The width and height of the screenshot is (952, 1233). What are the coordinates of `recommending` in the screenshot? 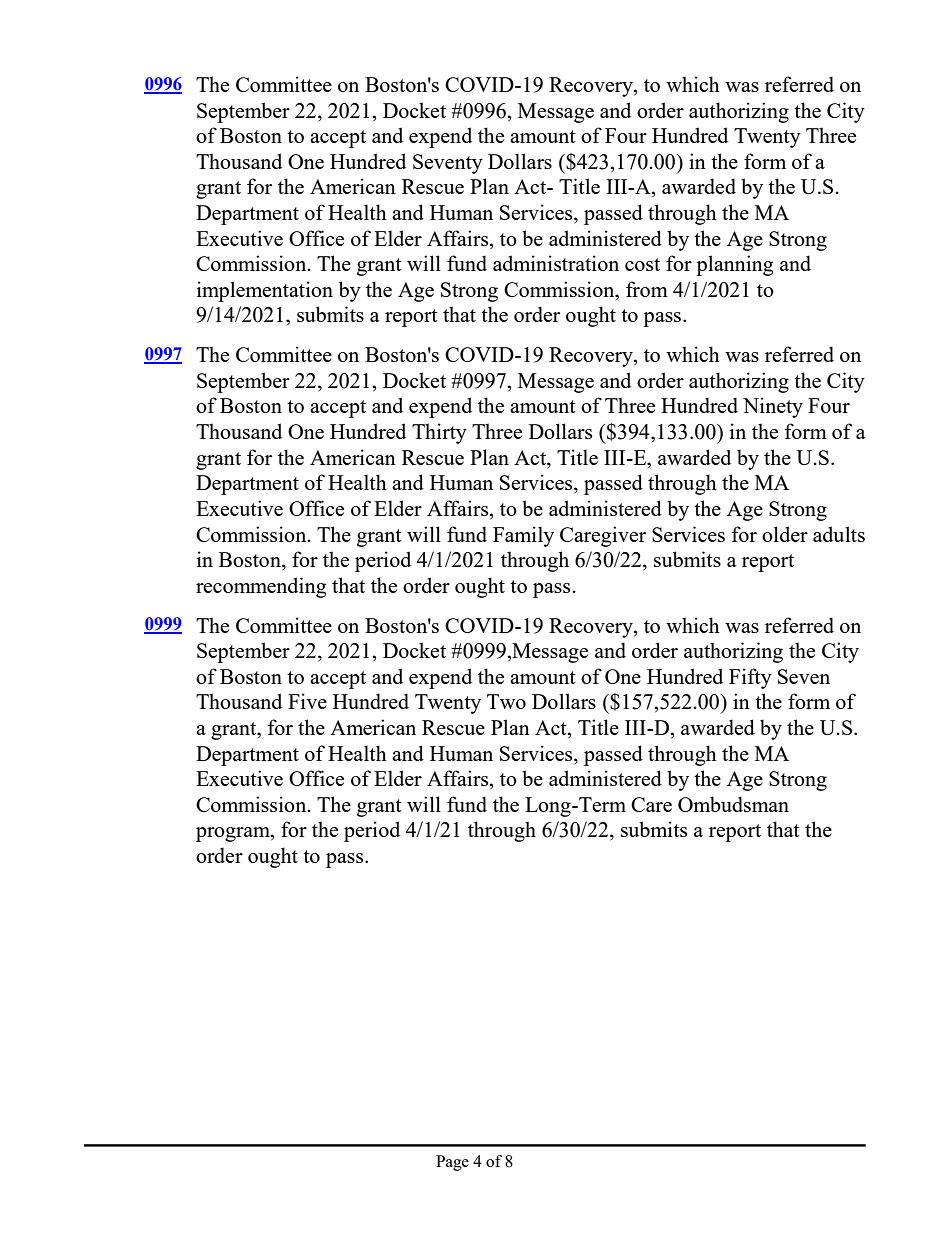 It's located at (261, 587).
